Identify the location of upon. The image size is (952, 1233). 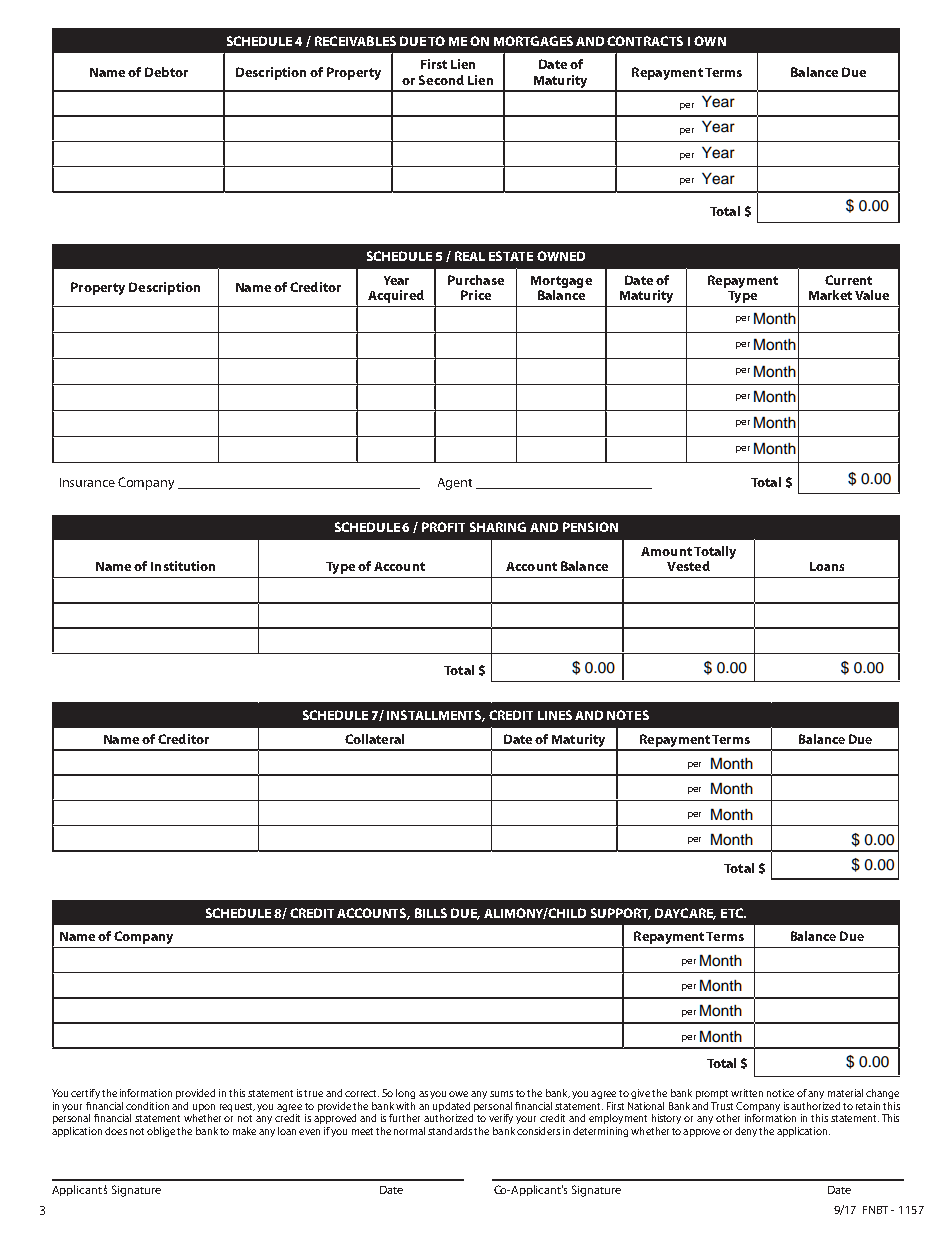
(204, 1109).
